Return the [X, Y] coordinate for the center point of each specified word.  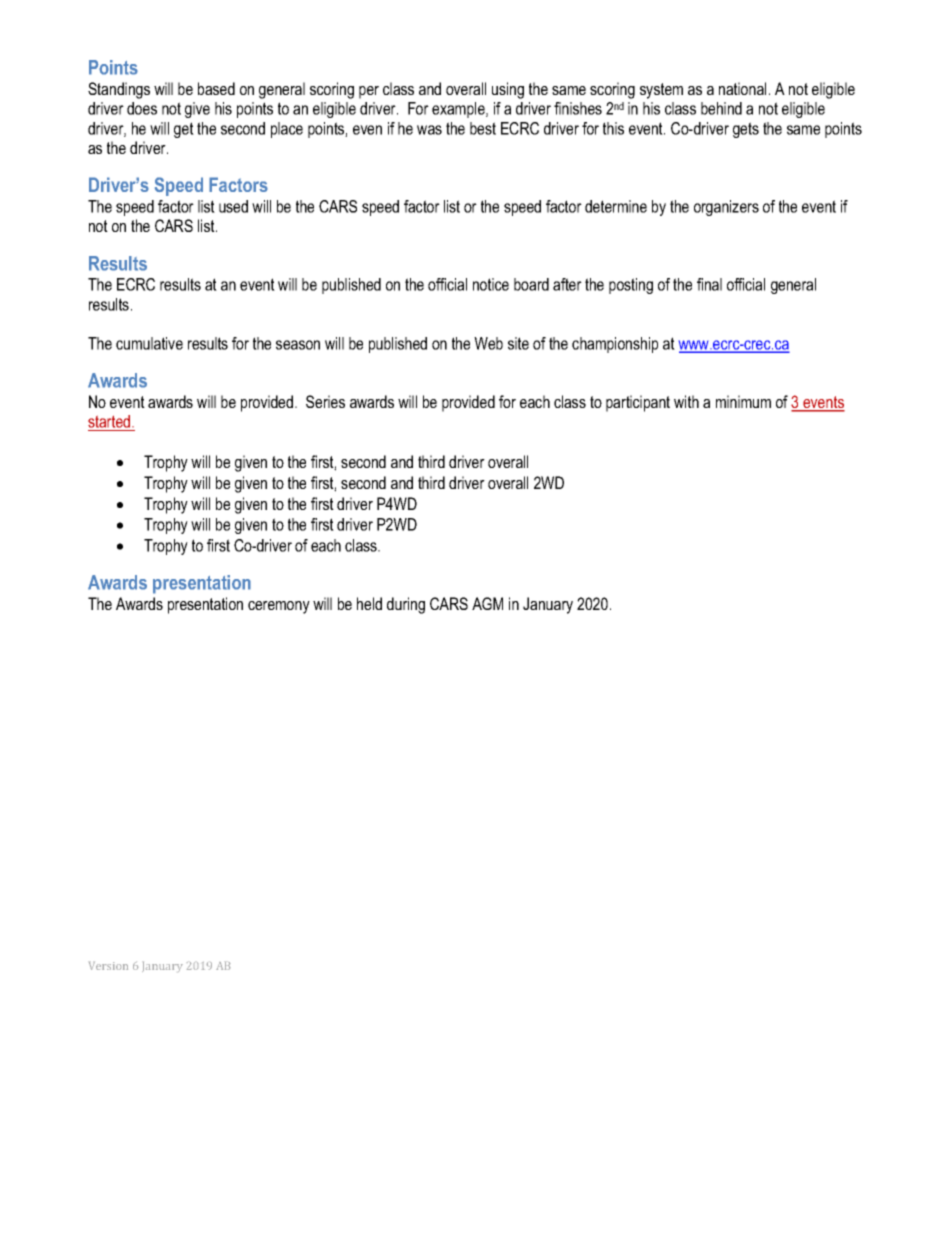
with [686, 401]
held [369, 603]
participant [638, 403]
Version [108, 966]
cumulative [149, 343]
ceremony [279, 607]
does [142, 108]
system [661, 91]
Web [488, 343]
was [429, 130]
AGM [487, 603]
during [406, 605]
